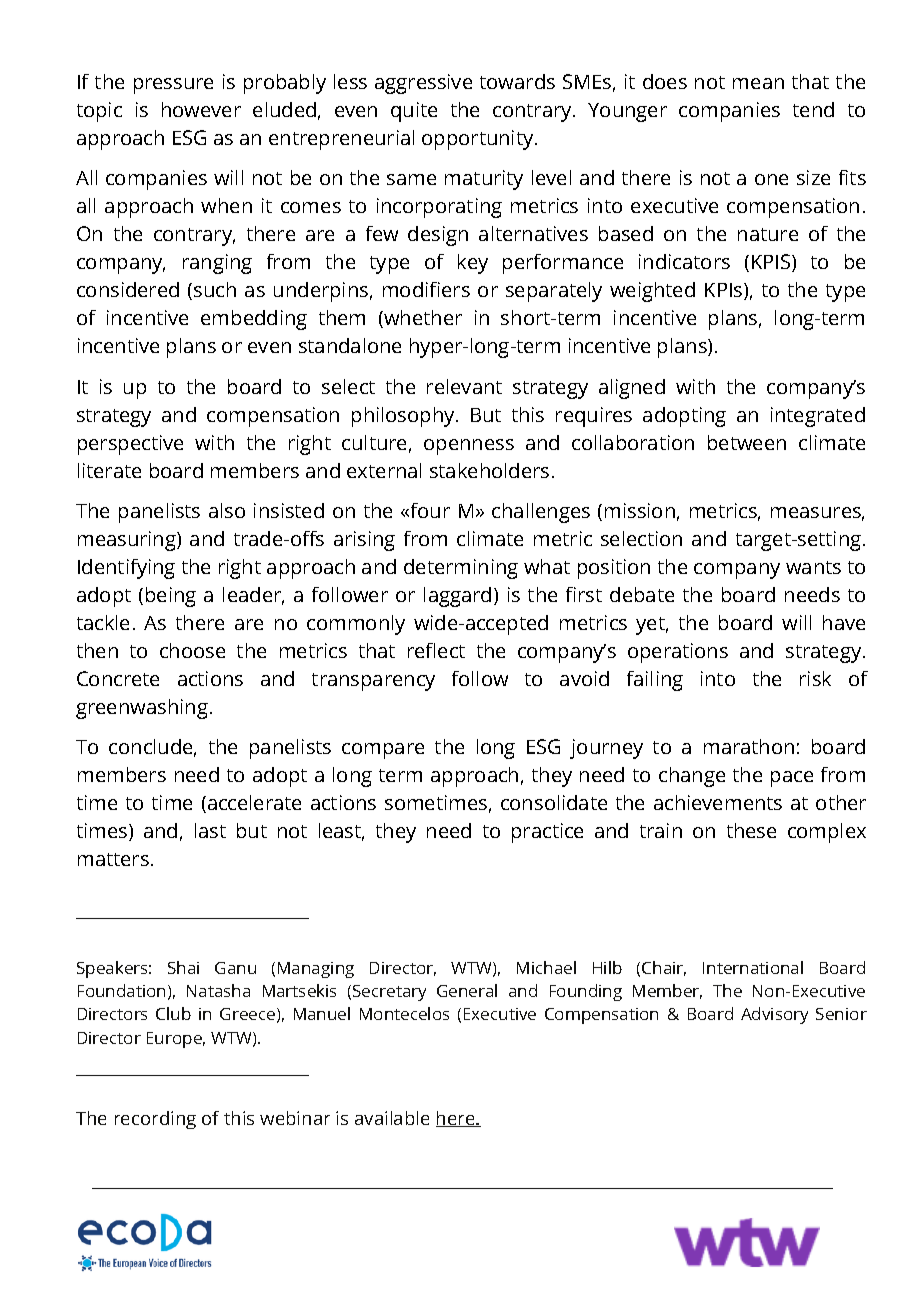 The width and height of the screenshot is (924, 1308). I want to click on however, so click(201, 109).
